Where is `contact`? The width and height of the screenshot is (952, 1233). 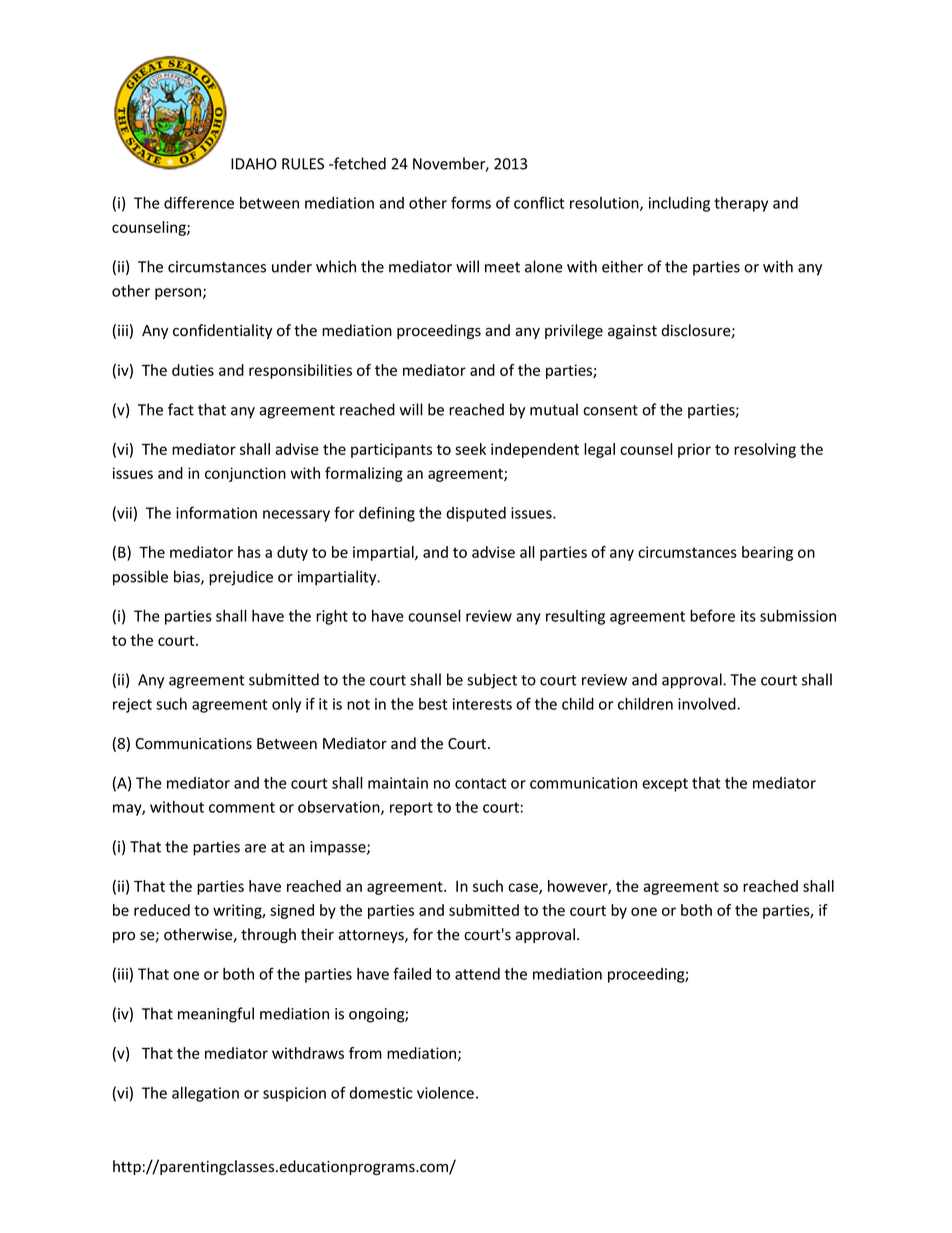
contact is located at coordinates (480, 783).
